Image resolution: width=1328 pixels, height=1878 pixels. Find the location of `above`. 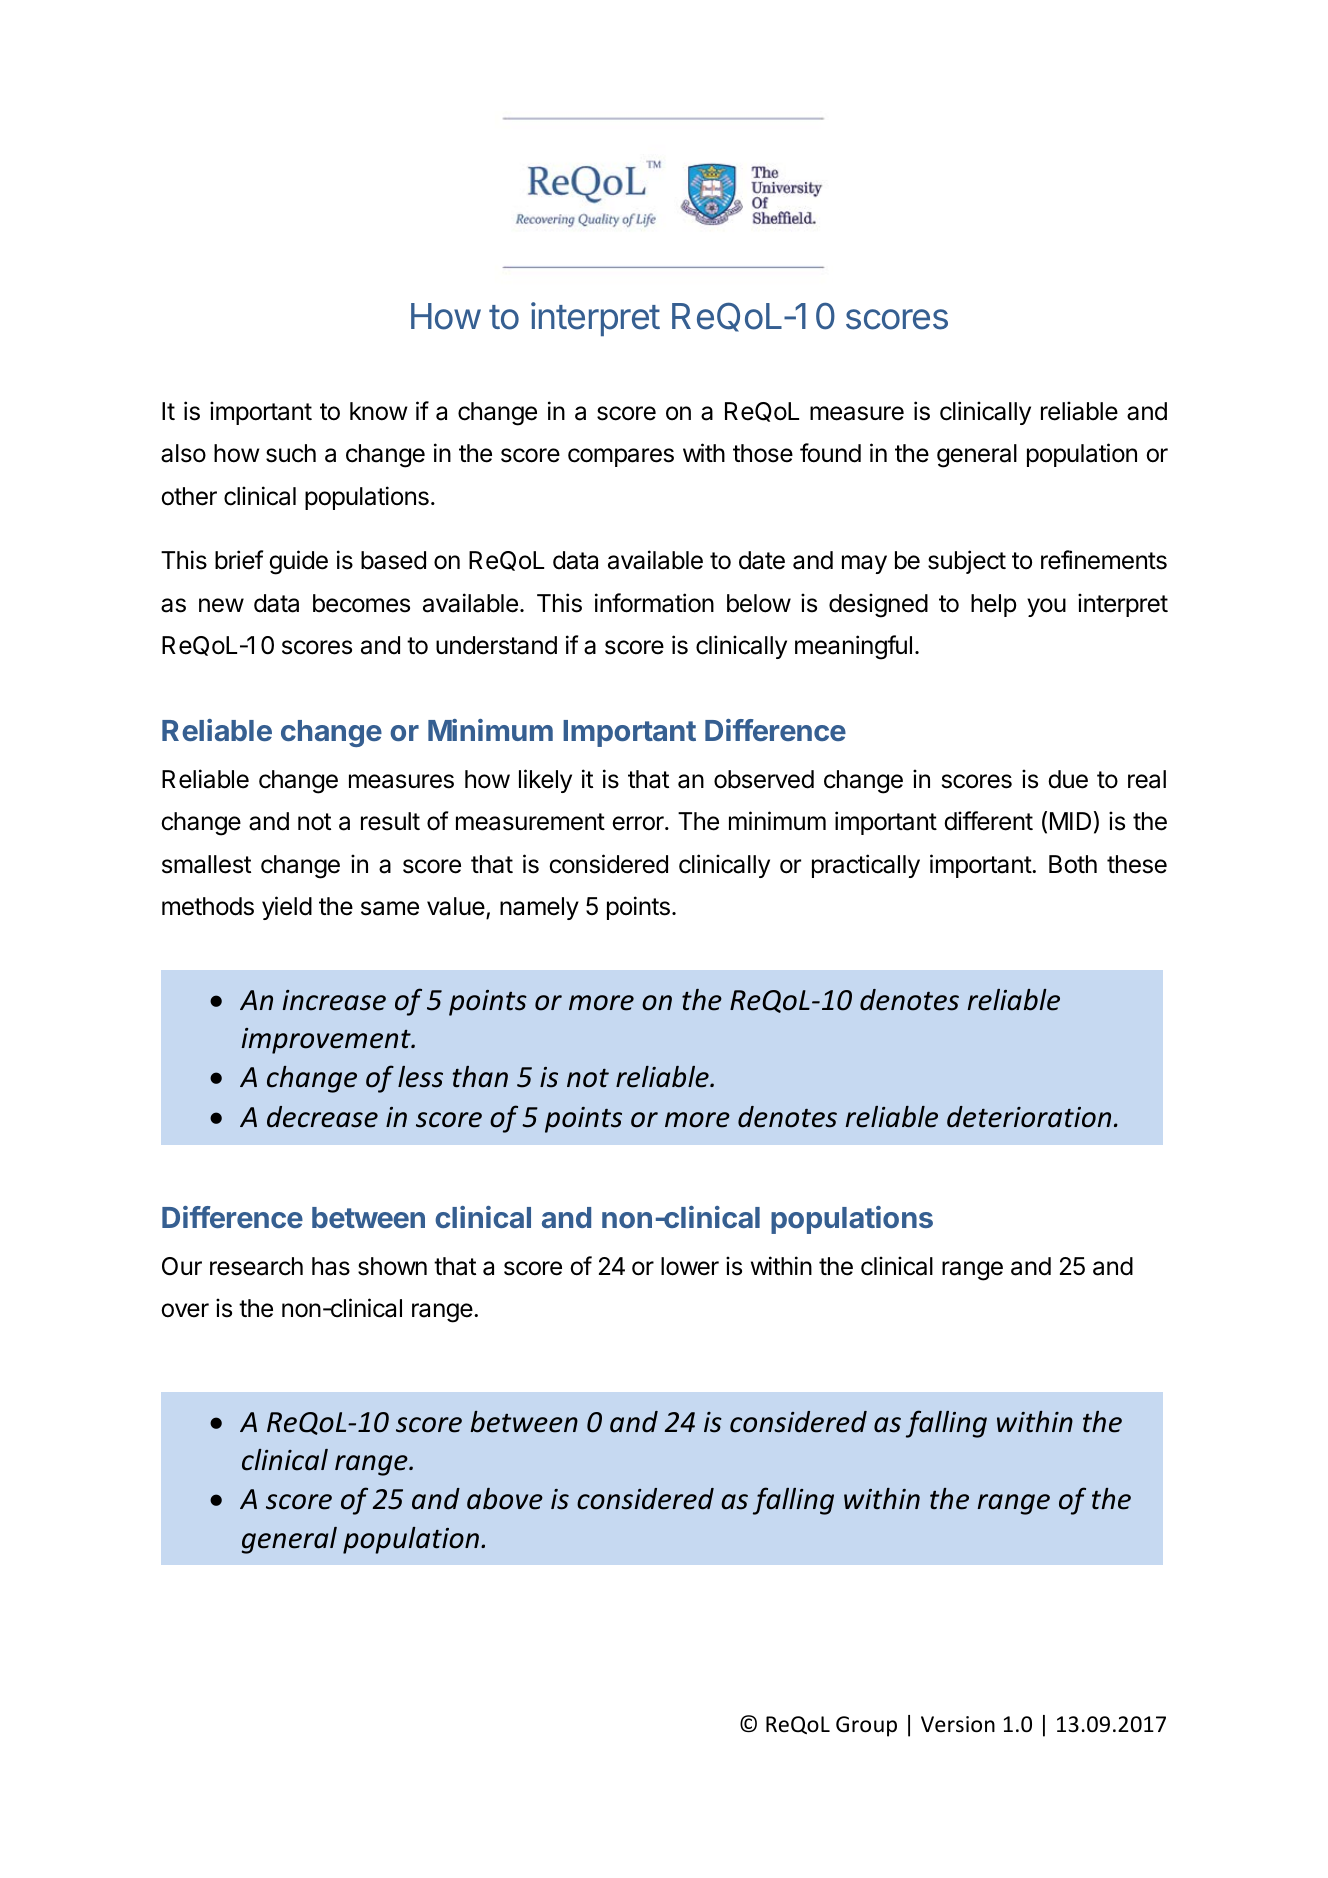

above is located at coordinates (505, 1499).
